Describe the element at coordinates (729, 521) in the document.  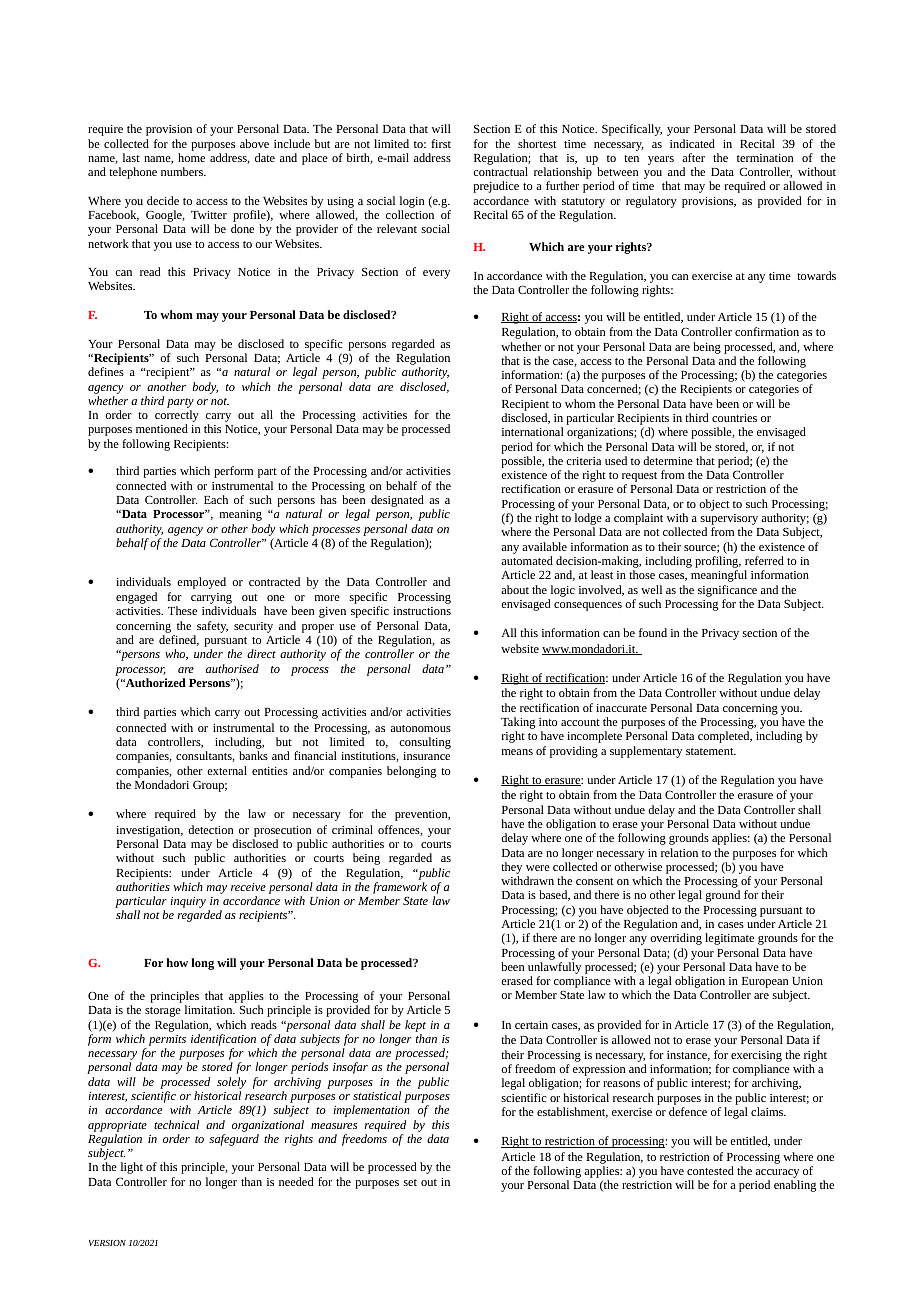
I see `supervisory` at that location.
